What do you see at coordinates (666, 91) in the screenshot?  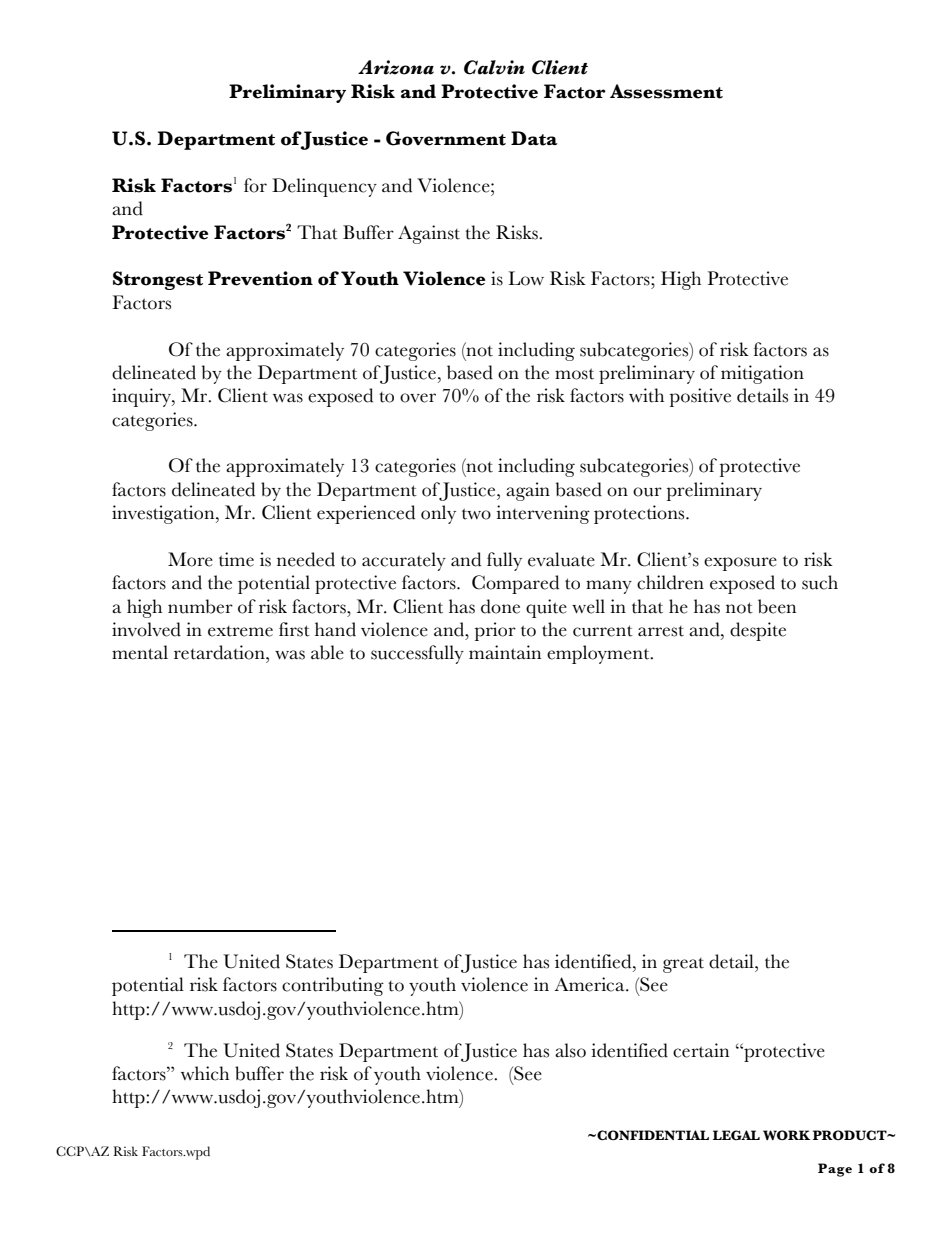 I see `Assessment` at bounding box center [666, 91].
